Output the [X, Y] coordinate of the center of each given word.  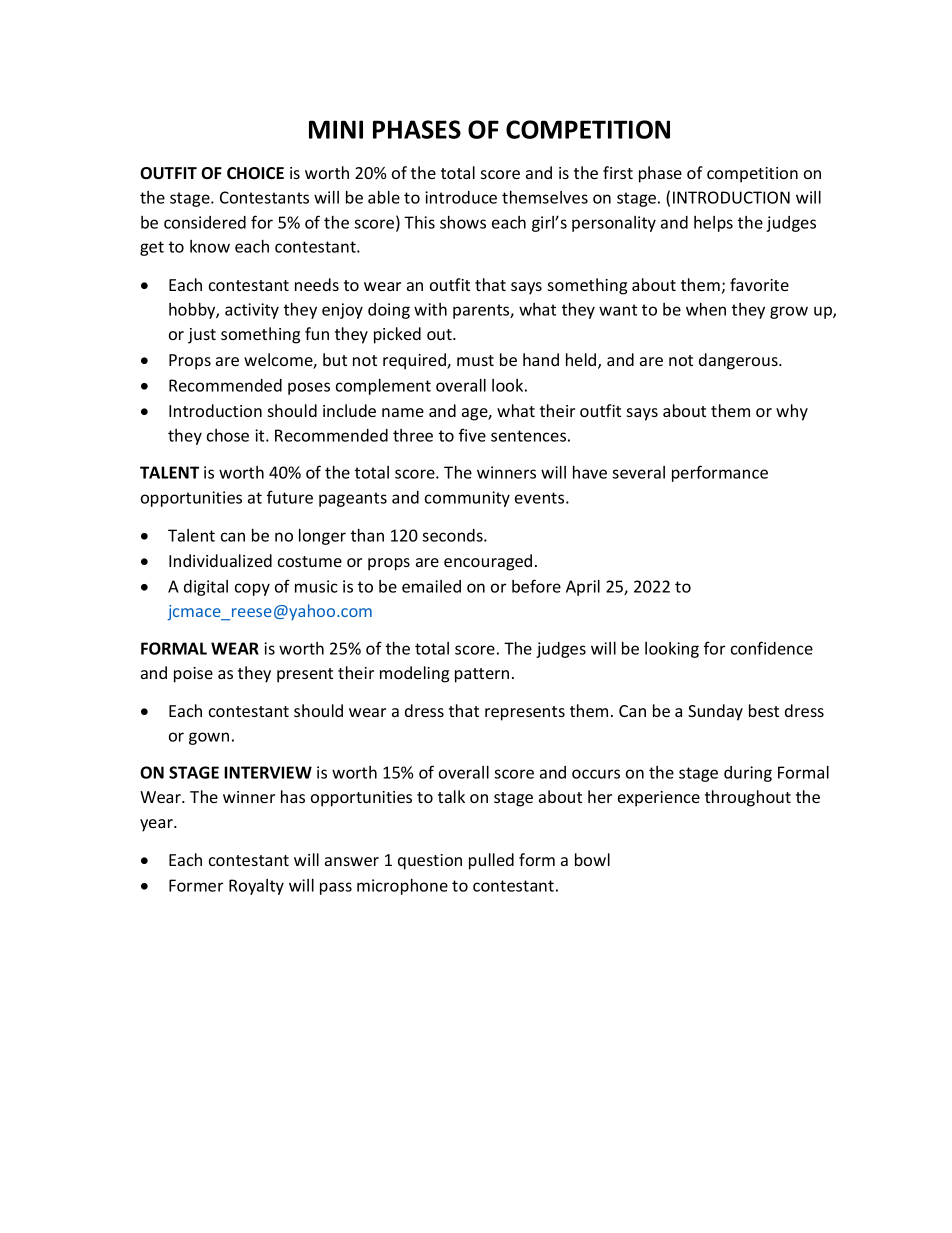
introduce [461, 197]
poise [193, 675]
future [290, 497]
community [467, 499]
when [706, 309]
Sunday [715, 712]
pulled [491, 861]
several [638, 472]
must [475, 360]
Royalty [256, 887]
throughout [748, 798]
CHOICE [255, 173]
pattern [482, 675]
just [202, 336]
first [618, 172]
